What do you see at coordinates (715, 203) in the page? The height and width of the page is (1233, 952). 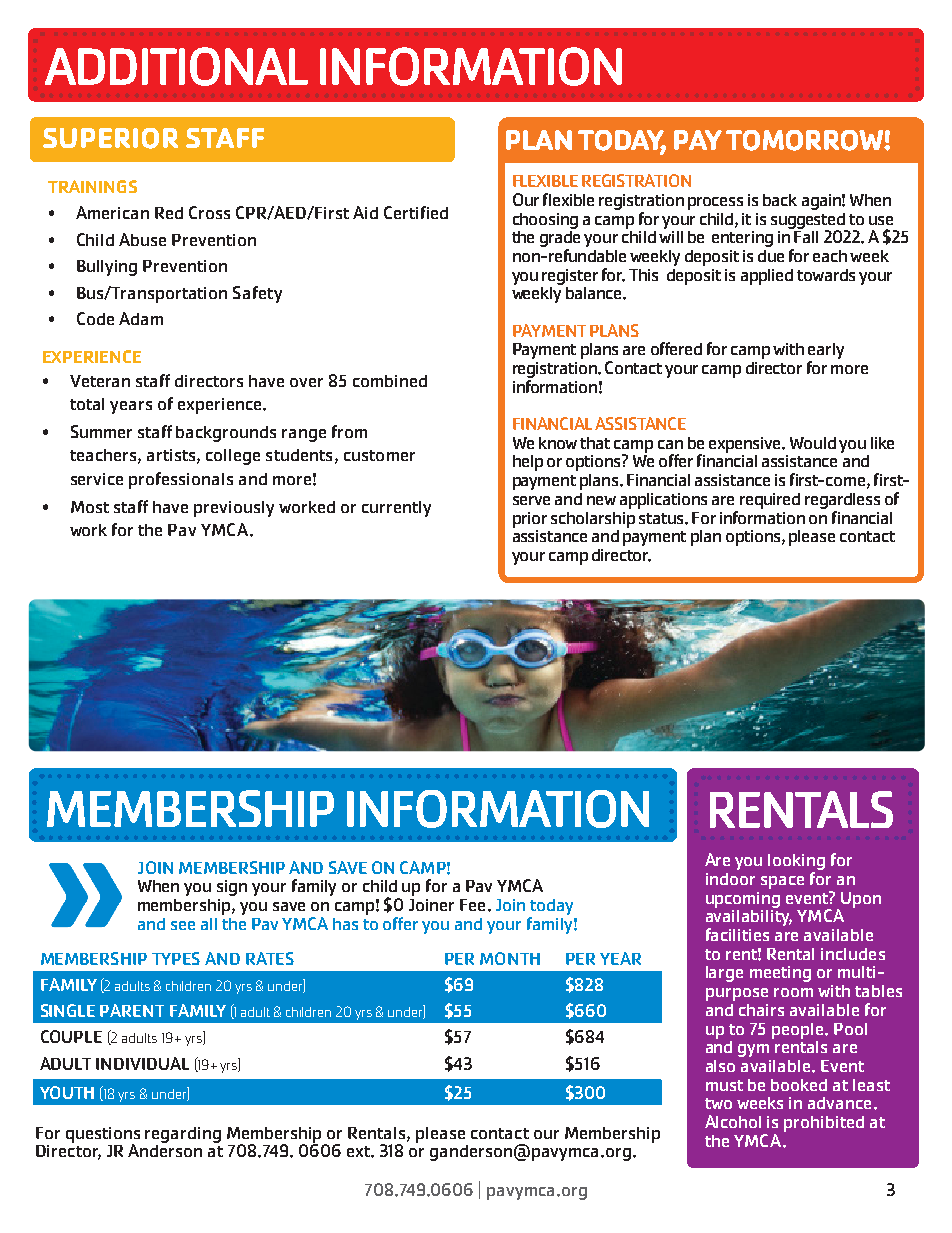 I see `process` at bounding box center [715, 203].
